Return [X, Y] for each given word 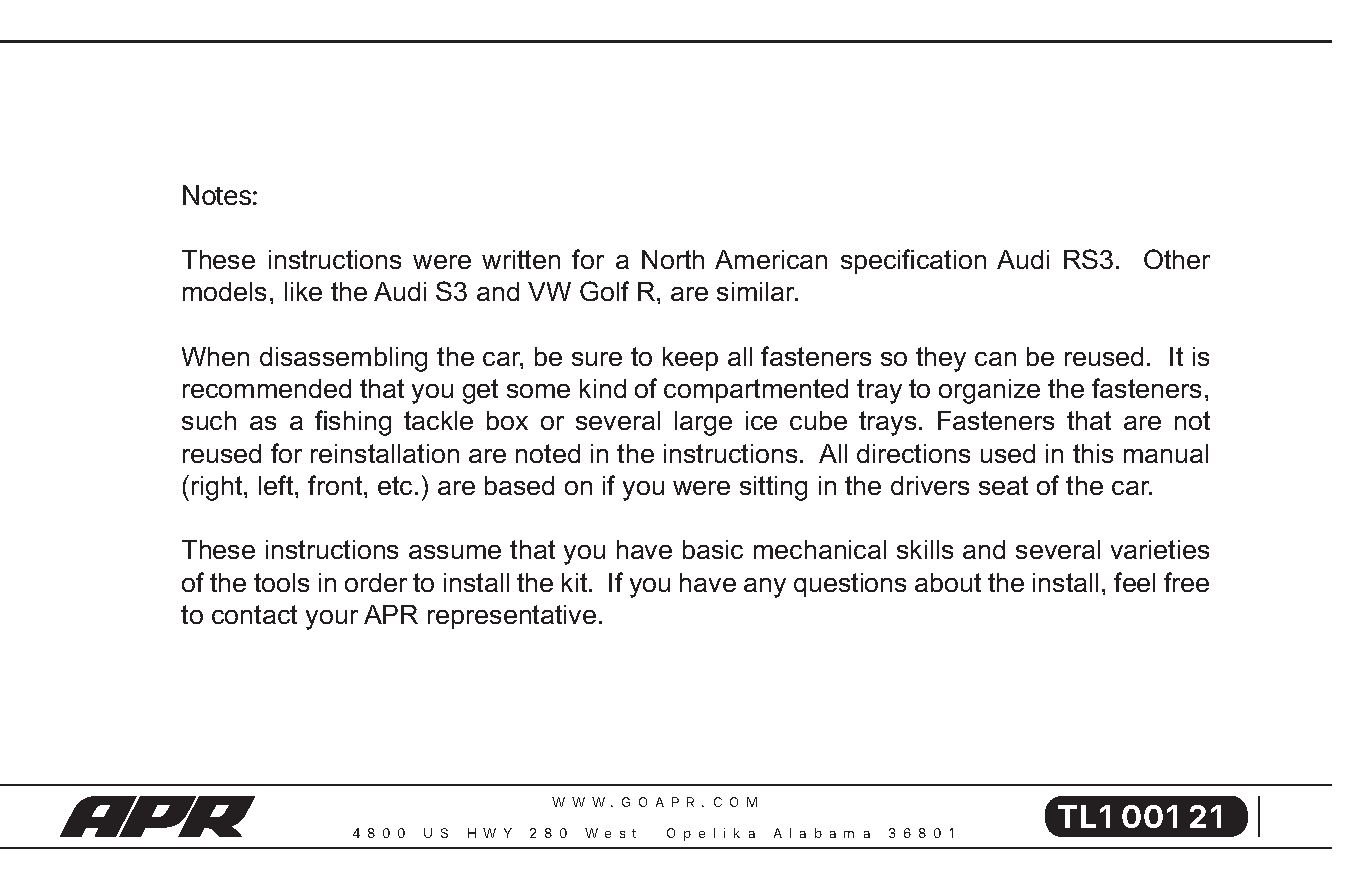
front [336, 485]
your [332, 620]
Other [1177, 259]
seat [1003, 485]
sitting [773, 488]
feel [1134, 582]
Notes [217, 195]
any [765, 588]
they [941, 359]
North [673, 259]
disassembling [343, 359]
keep [690, 359]
